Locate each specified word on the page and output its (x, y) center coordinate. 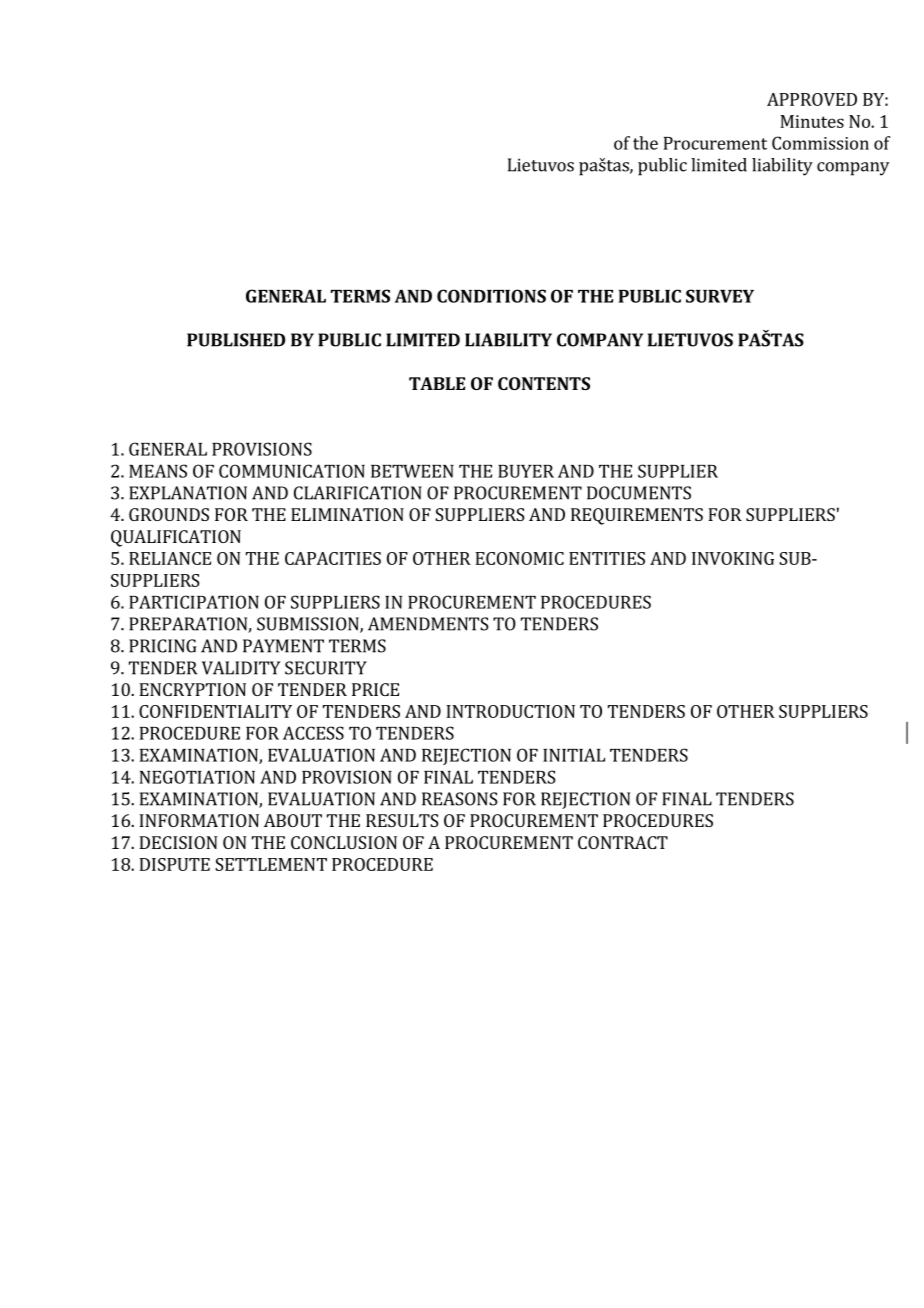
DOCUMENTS (639, 493)
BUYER (526, 471)
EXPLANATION (188, 493)
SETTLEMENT (271, 864)
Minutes (812, 121)
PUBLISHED (236, 340)
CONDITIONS (491, 296)
